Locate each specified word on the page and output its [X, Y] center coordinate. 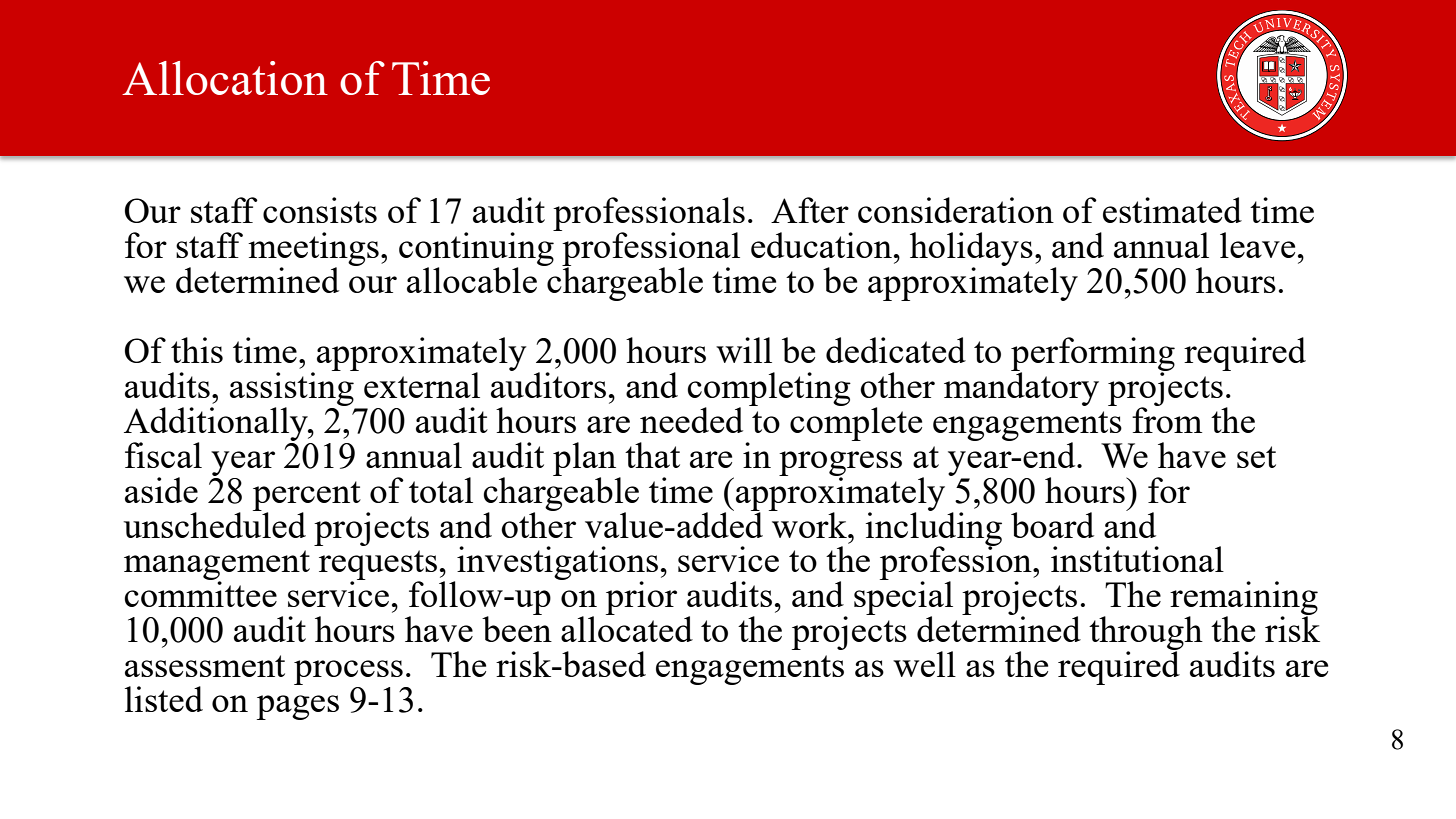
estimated [1172, 210]
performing [1093, 355]
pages [298, 707]
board [1052, 525]
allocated [627, 629]
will [744, 350]
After [810, 210]
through [1146, 634]
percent [307, 497]
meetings [313, 250]
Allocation [225, 78]
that [652, 455]
